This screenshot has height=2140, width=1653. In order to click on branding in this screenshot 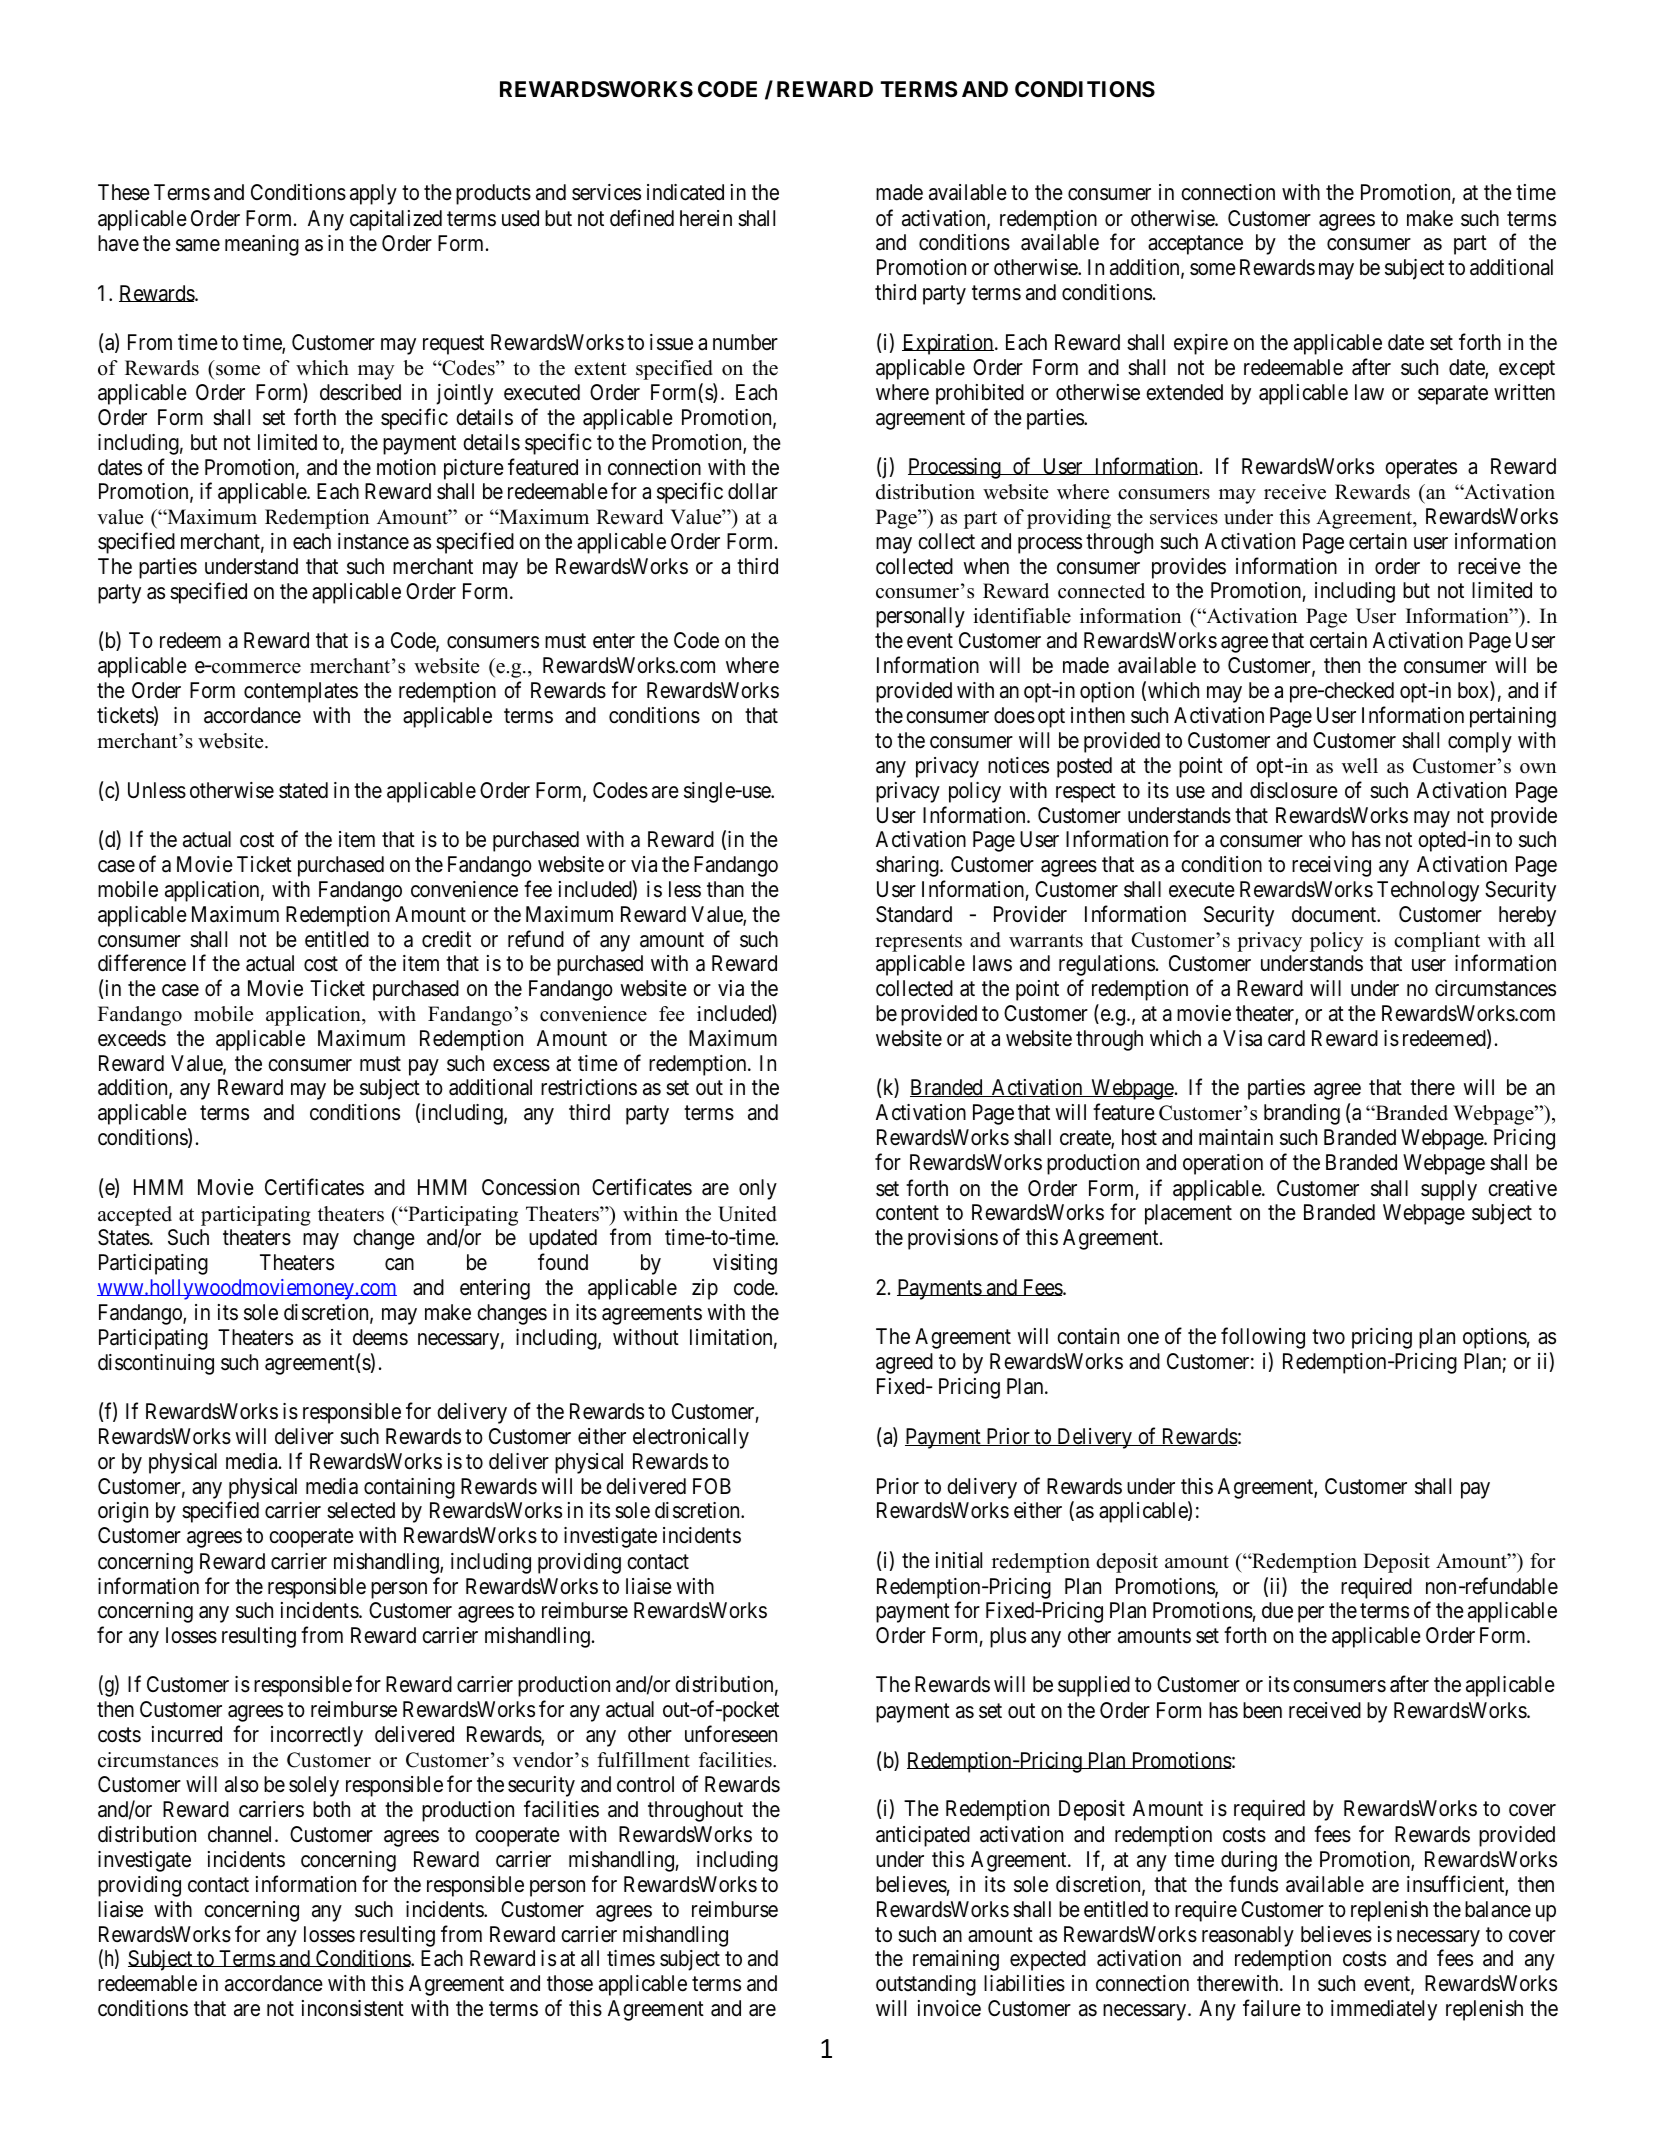, I will do `click(1302, 1114)`.
